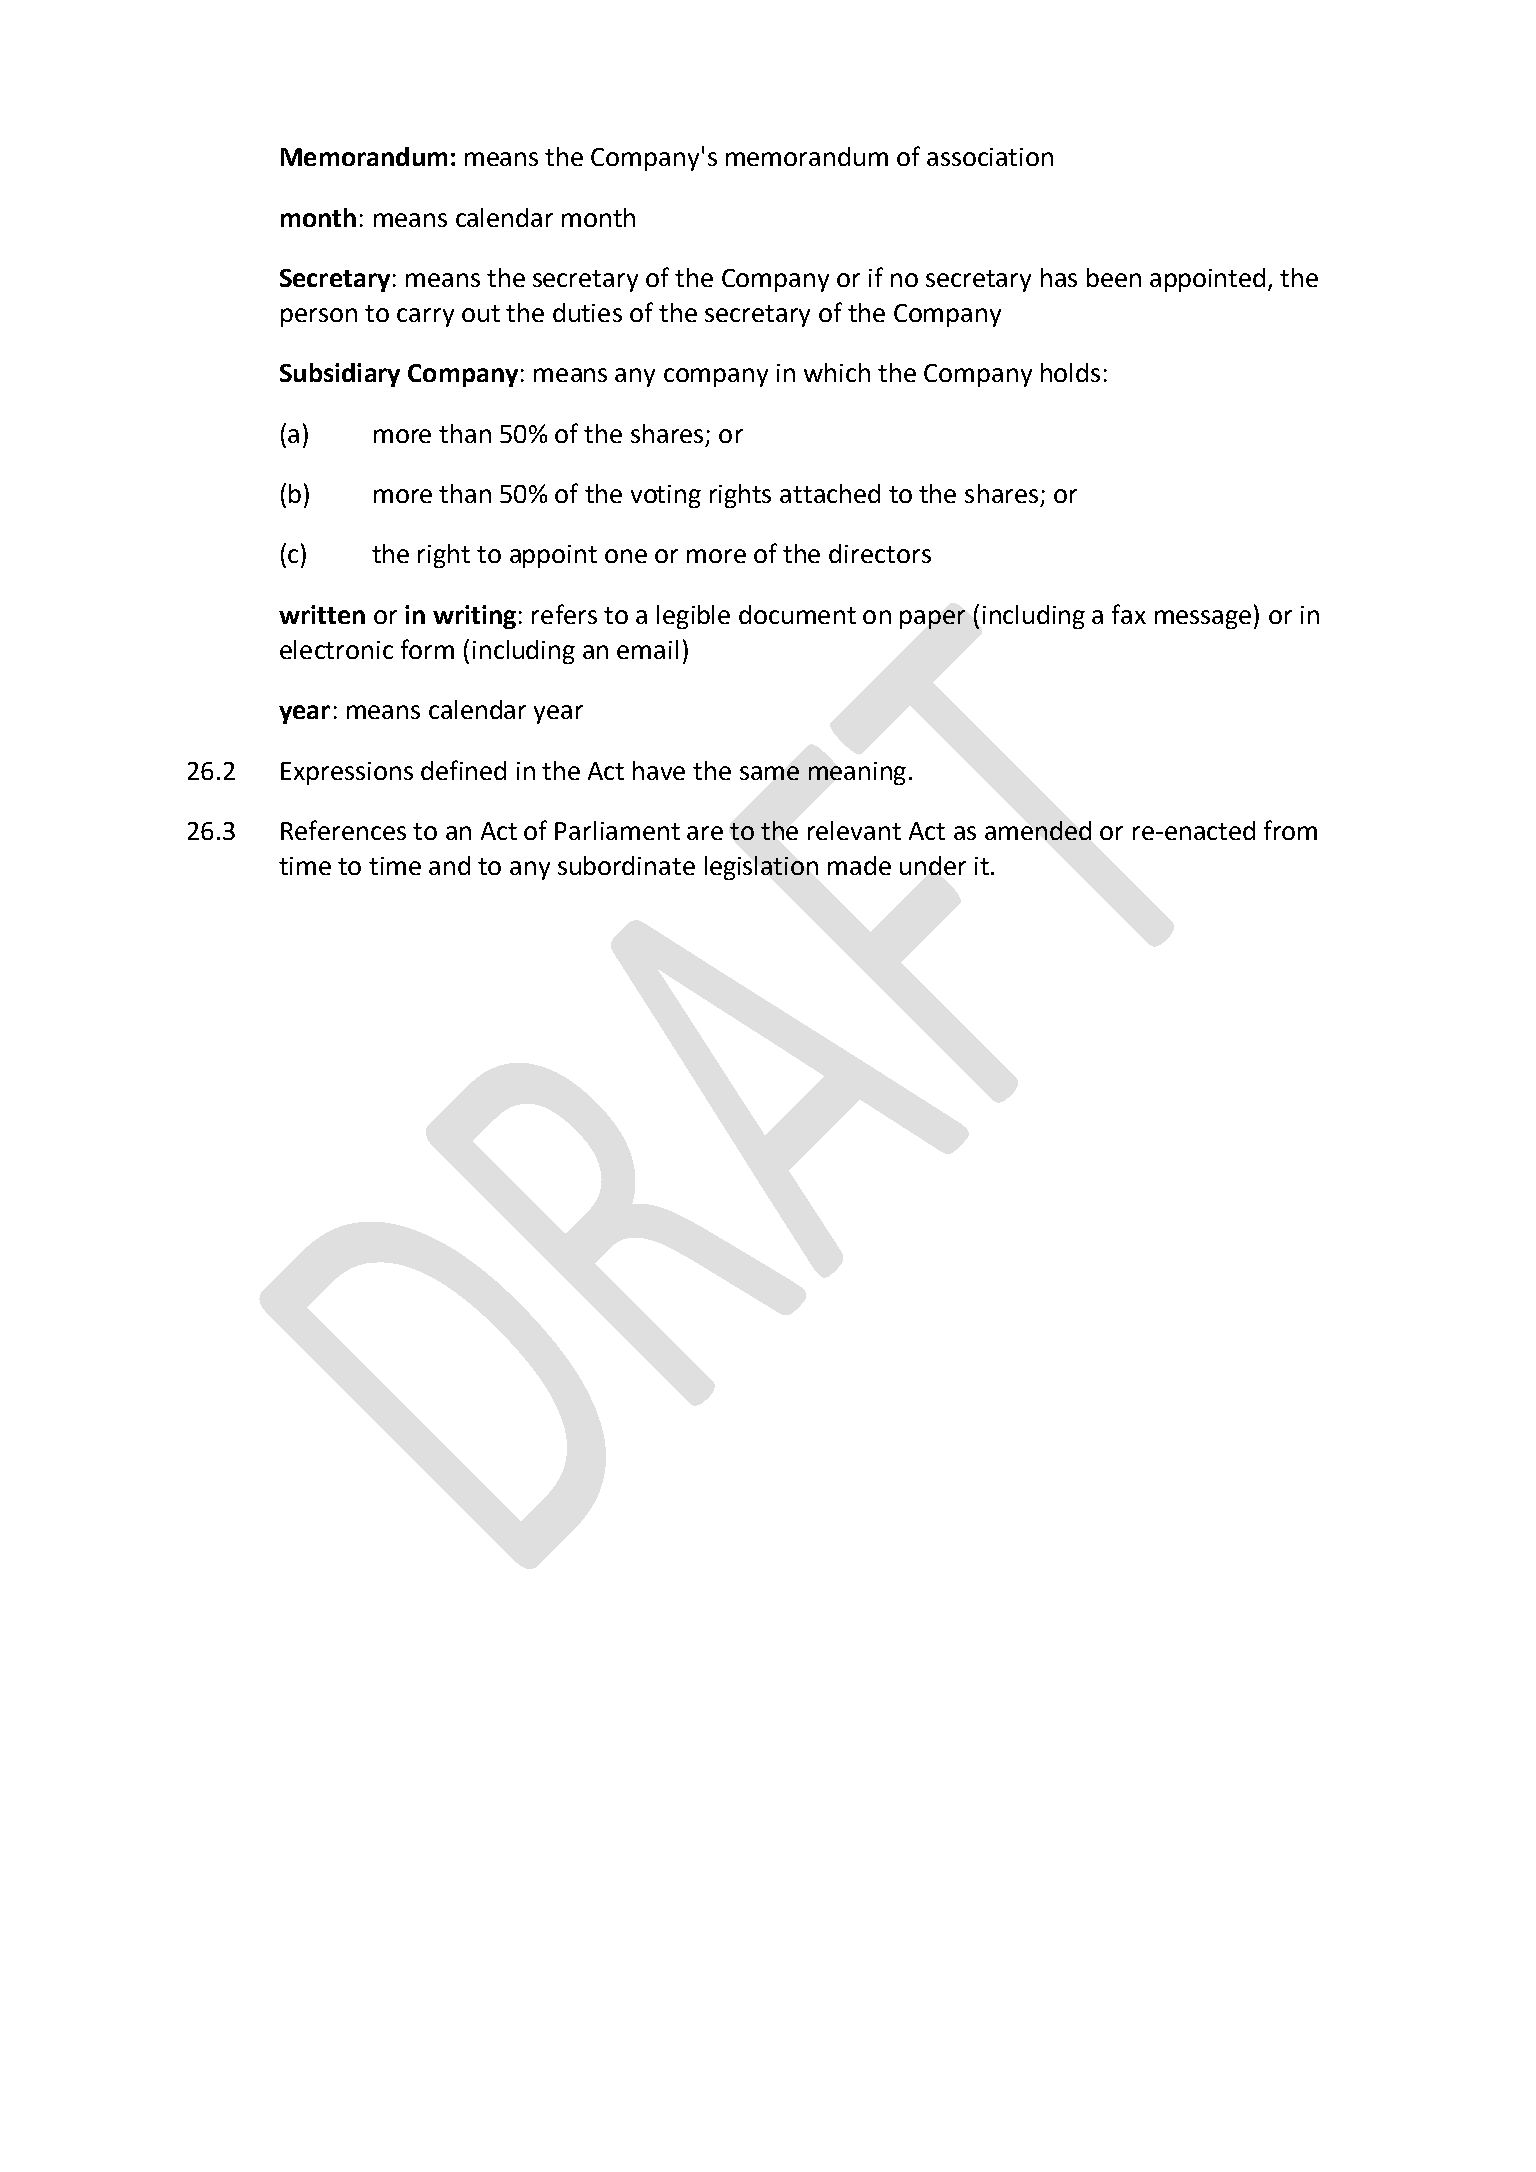 Image resolution: width=1536 pixels, height=2172 pixels. Describe the element at coordinates (1203, 619) in the document. I see `message` at that location.
